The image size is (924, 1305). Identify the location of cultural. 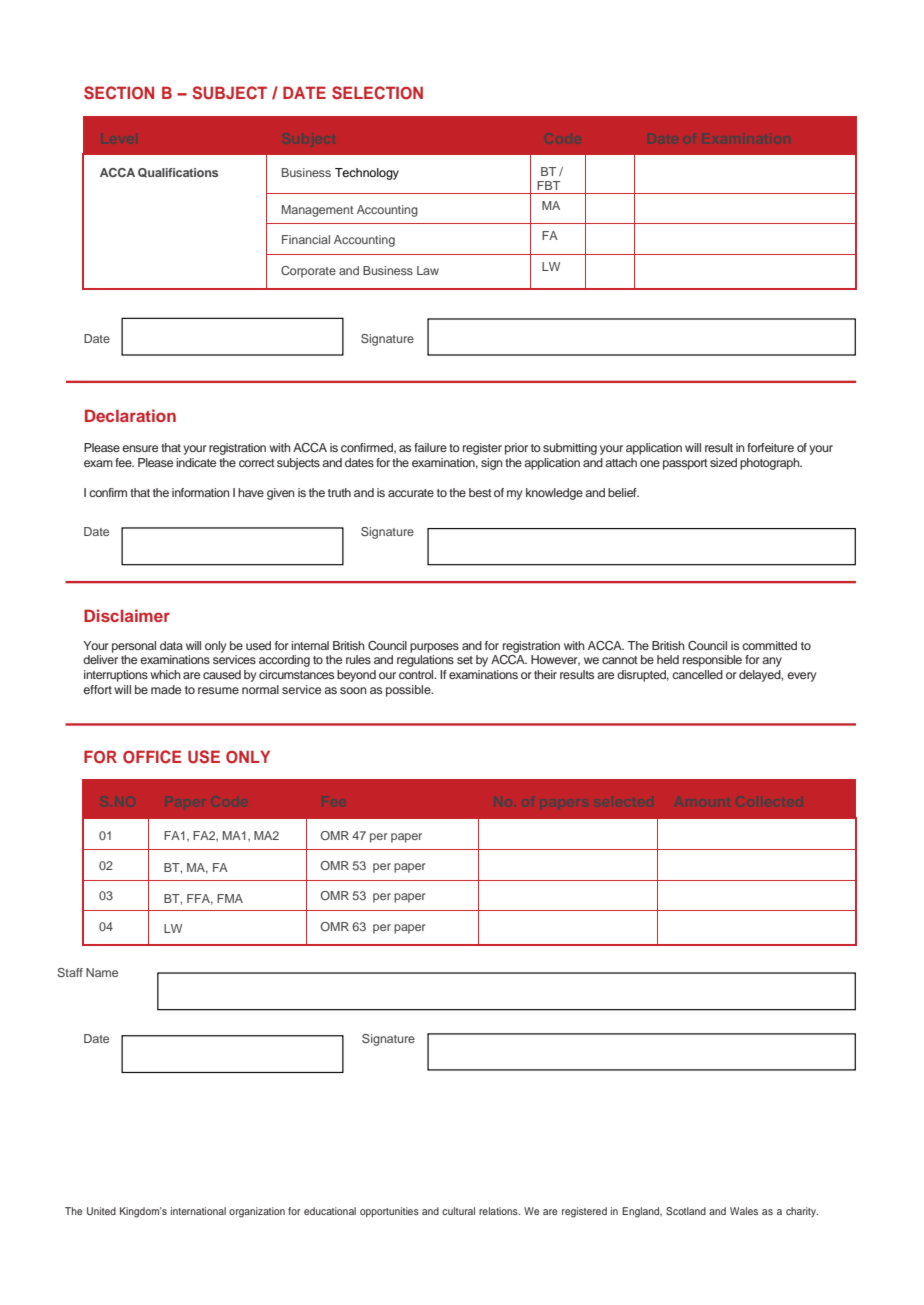
(458, 1211).
